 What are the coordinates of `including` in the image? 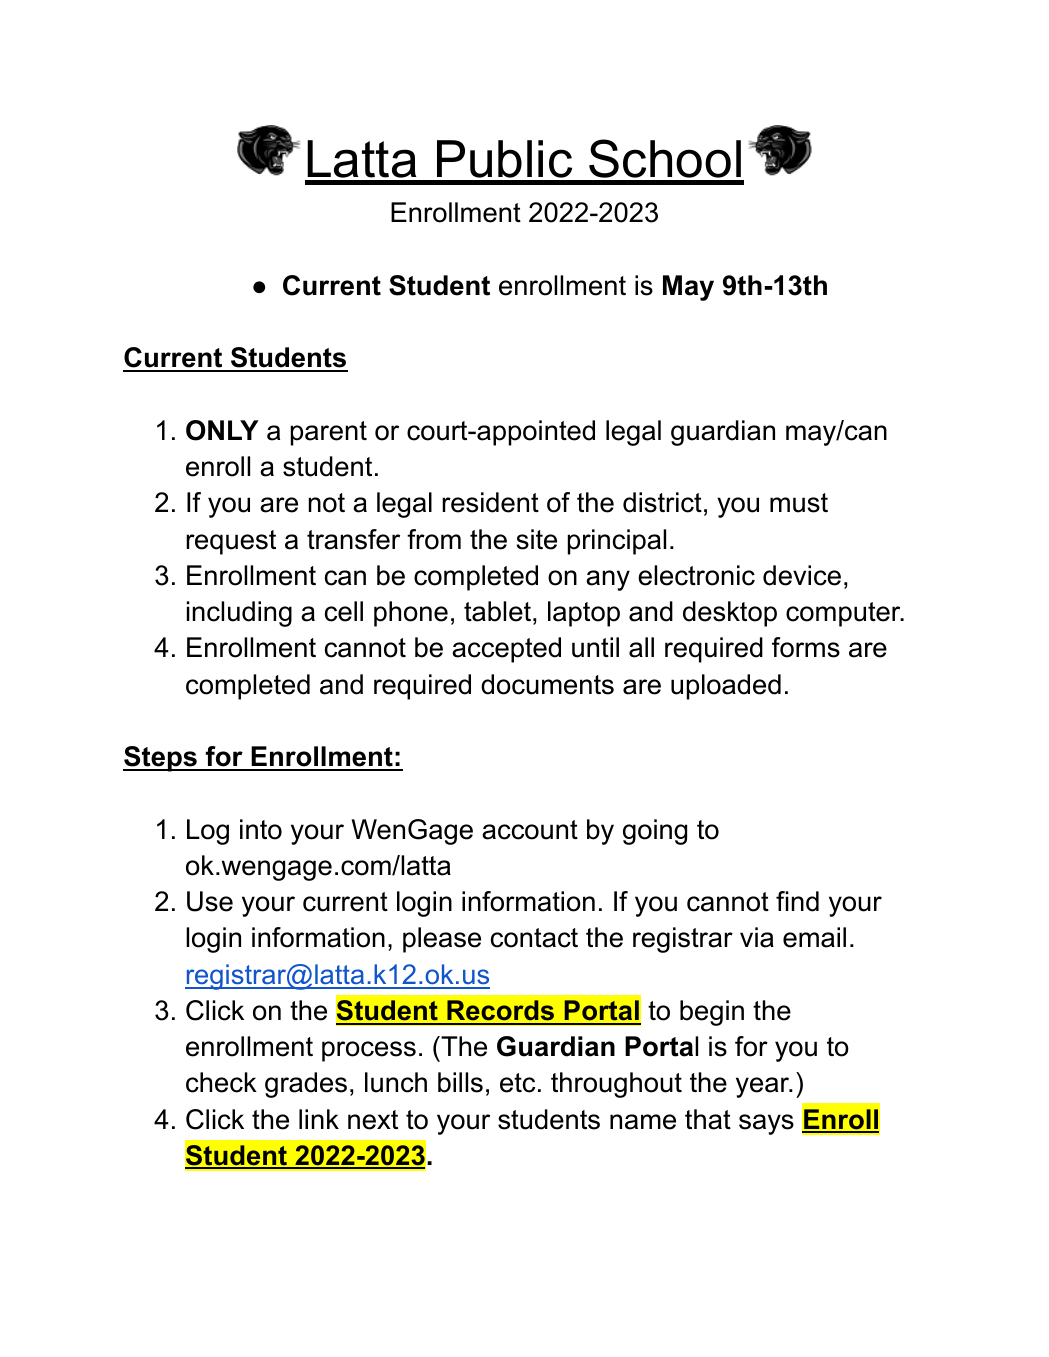 It's located at (239, 614).
